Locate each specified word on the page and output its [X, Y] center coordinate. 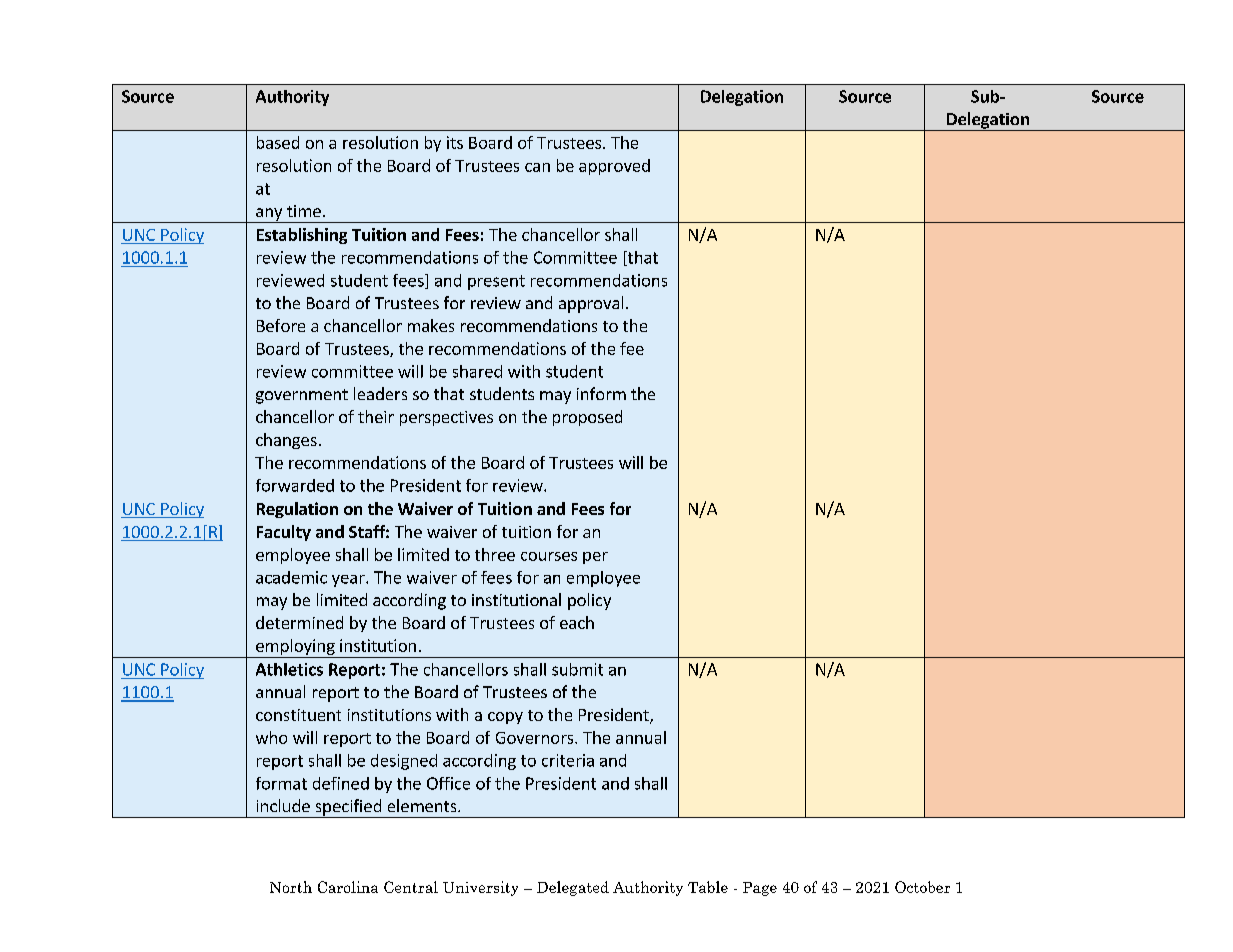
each [577, 622]
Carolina [348, 887]
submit [577, 669]
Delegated [573, 888]
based [278, 142]
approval [591, 304]
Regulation [297, 510]
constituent [298, 715]
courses [549, 556]
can [537, 167]
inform [601, 393]
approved [614, 167]
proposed [587, 418]
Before [281, 325]
